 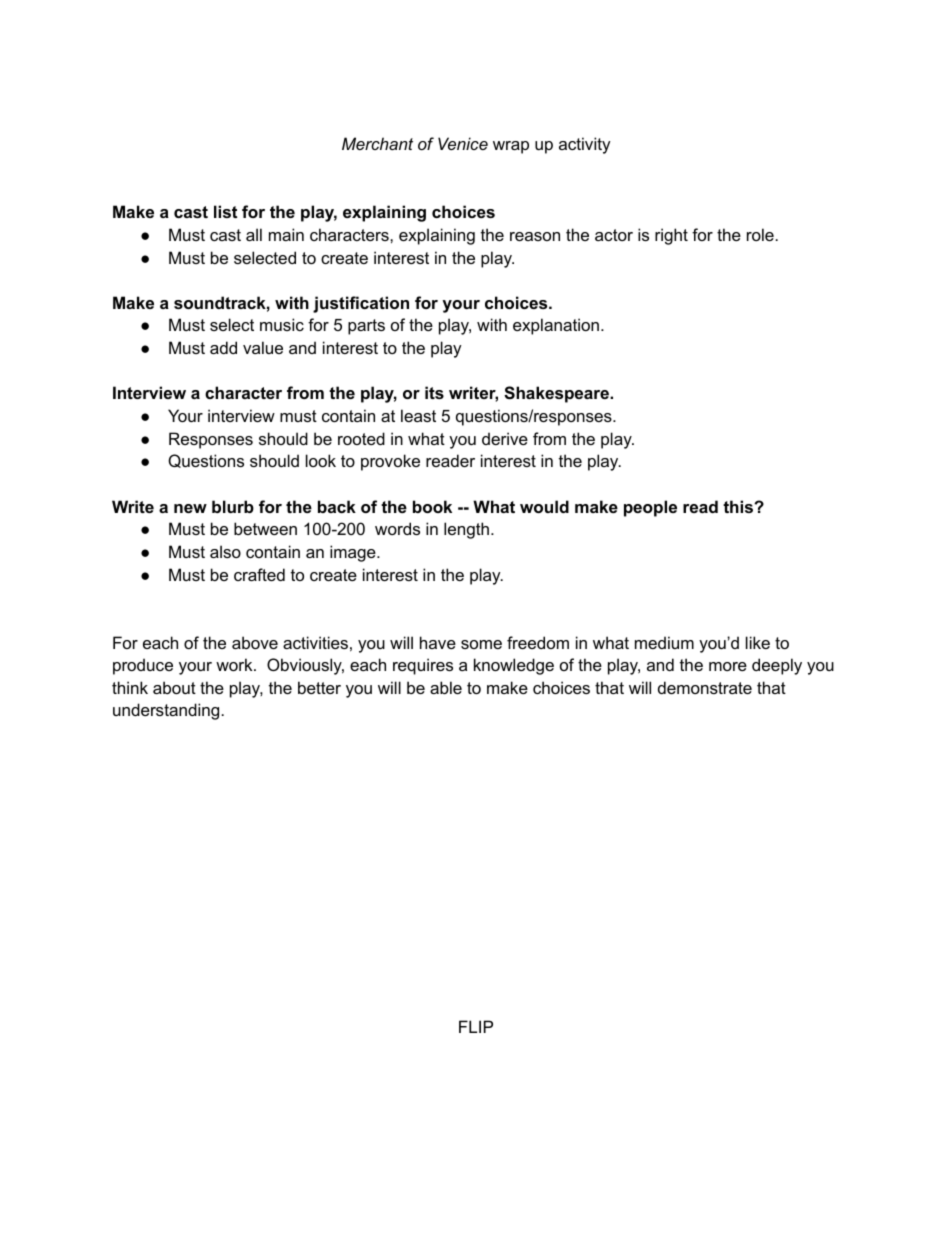 What do you see at coordinates (225, 211) in the screenshot?
I see `list` at bounding box center [225, 211].
